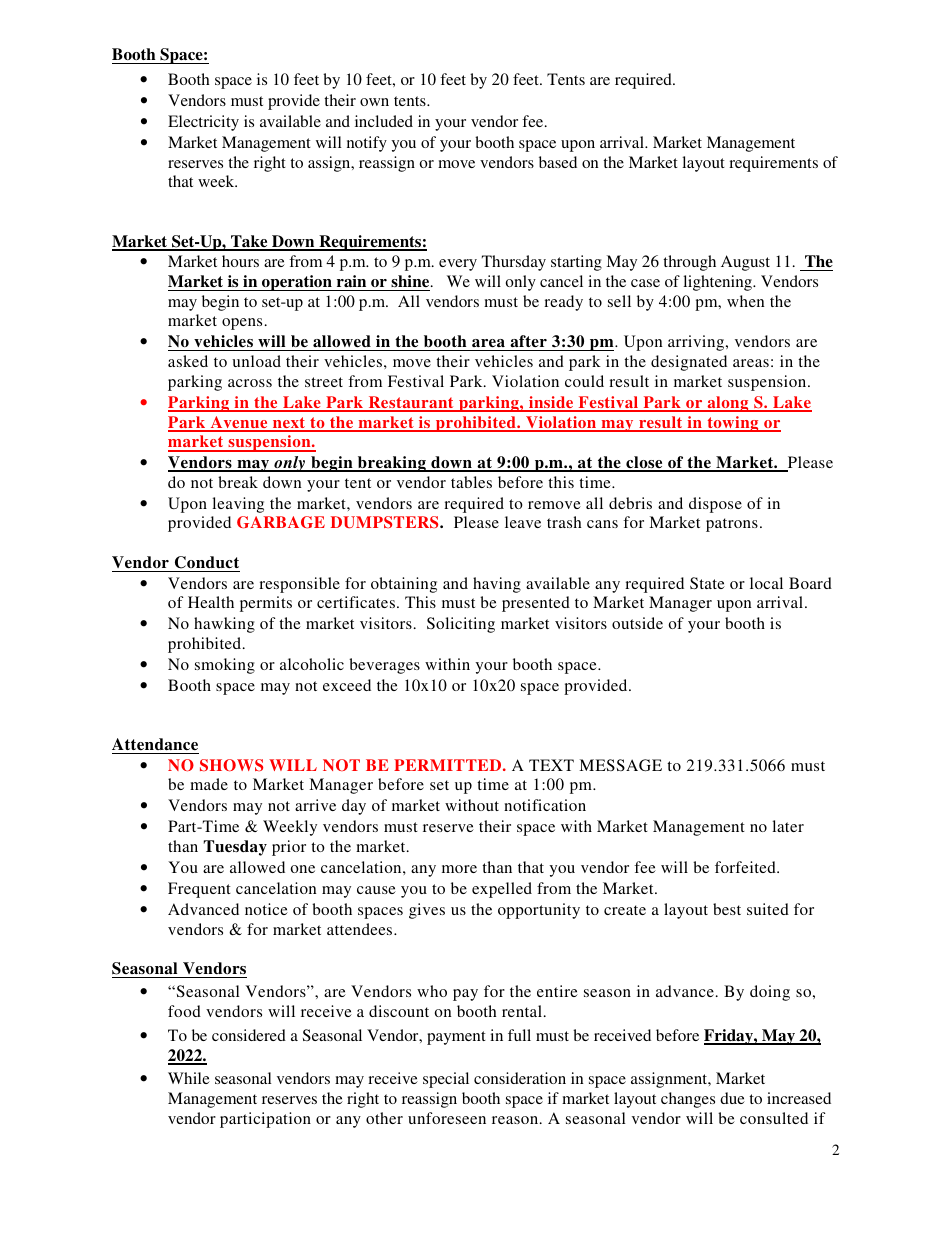 This screenshot has width=952, height=1233. I want to click on due, so click(732, 1098).
